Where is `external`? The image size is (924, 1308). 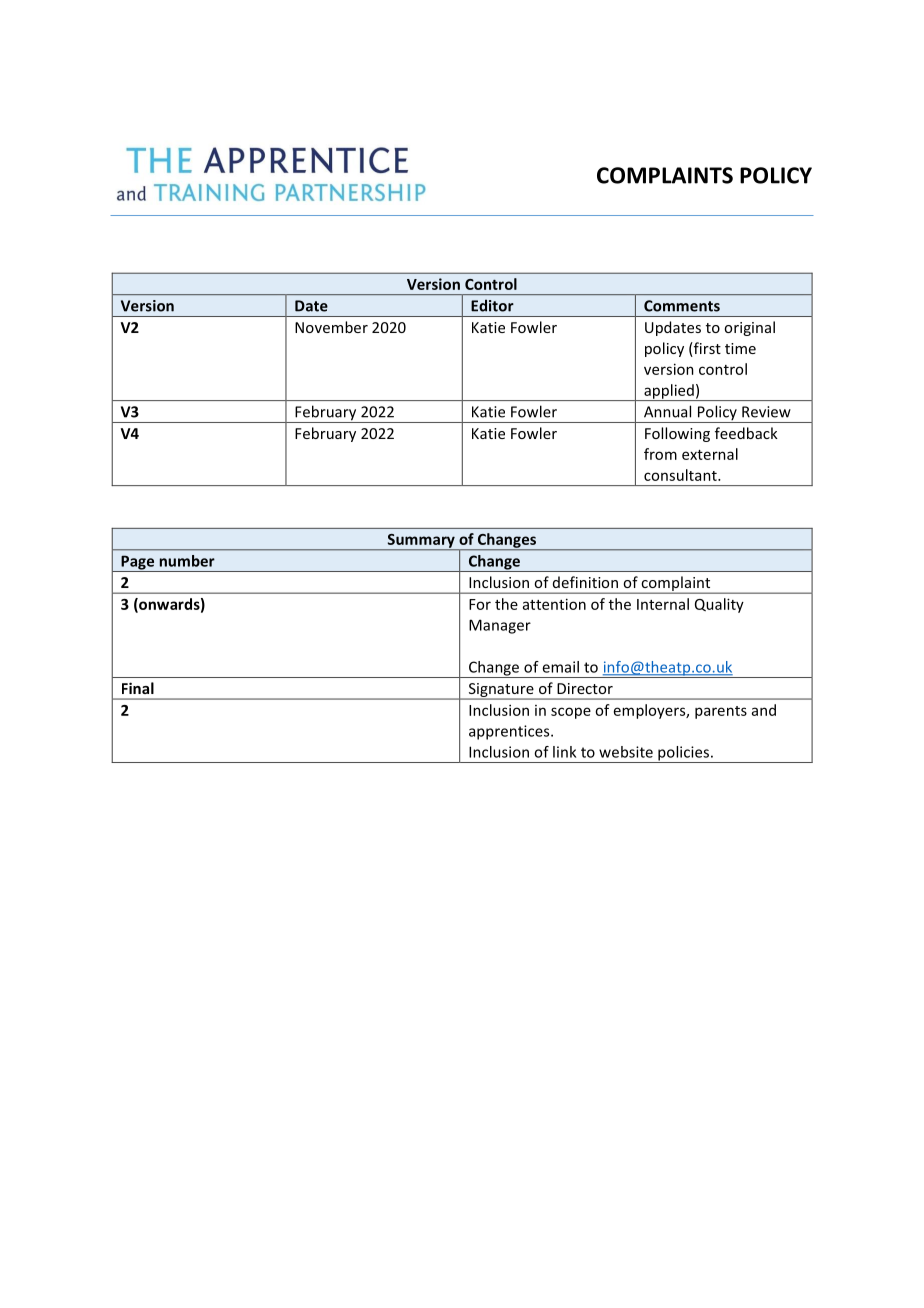
external is located at coordinates (710, 454).
